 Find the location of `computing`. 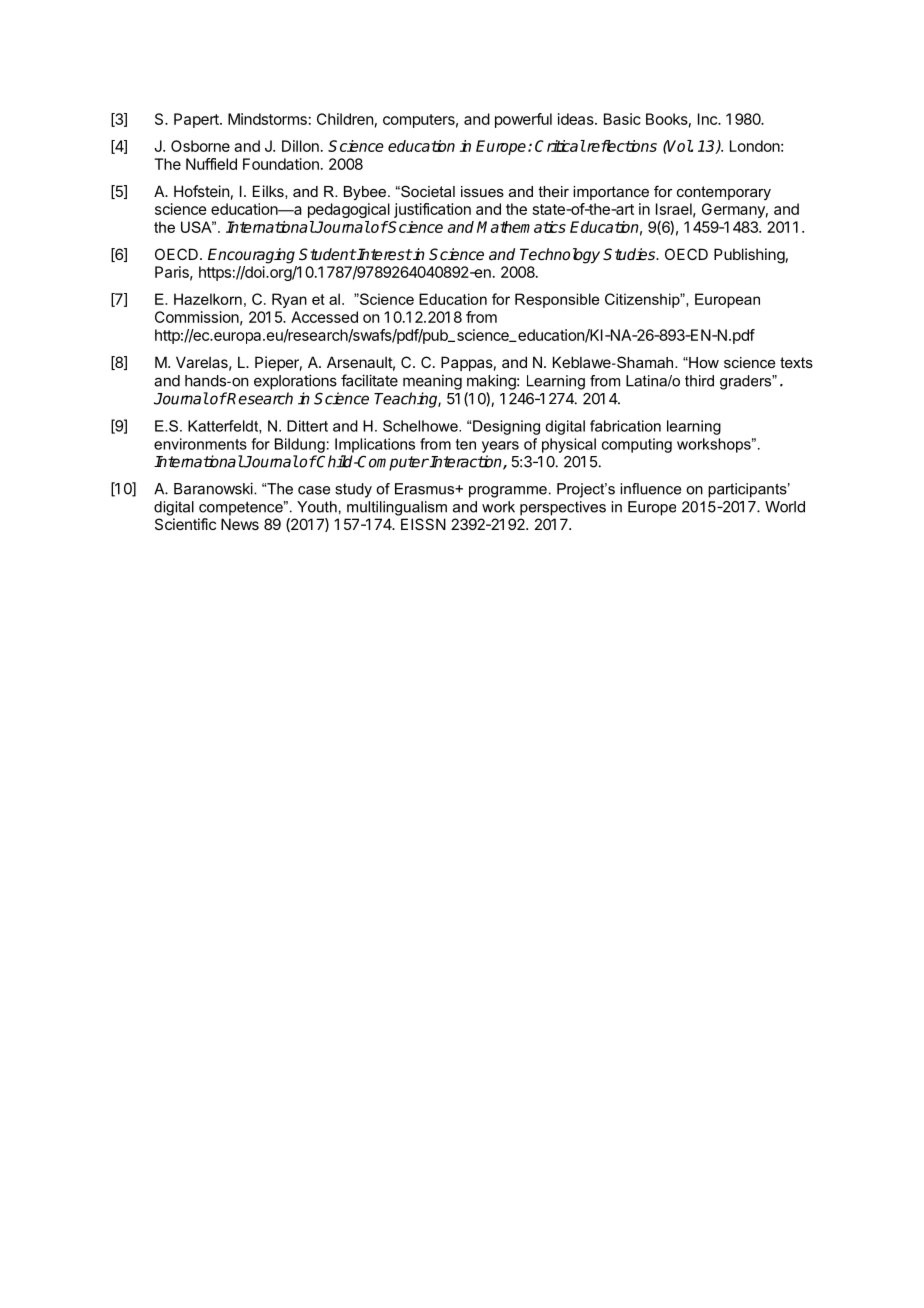

computing is located at coordinates (637, 445).
